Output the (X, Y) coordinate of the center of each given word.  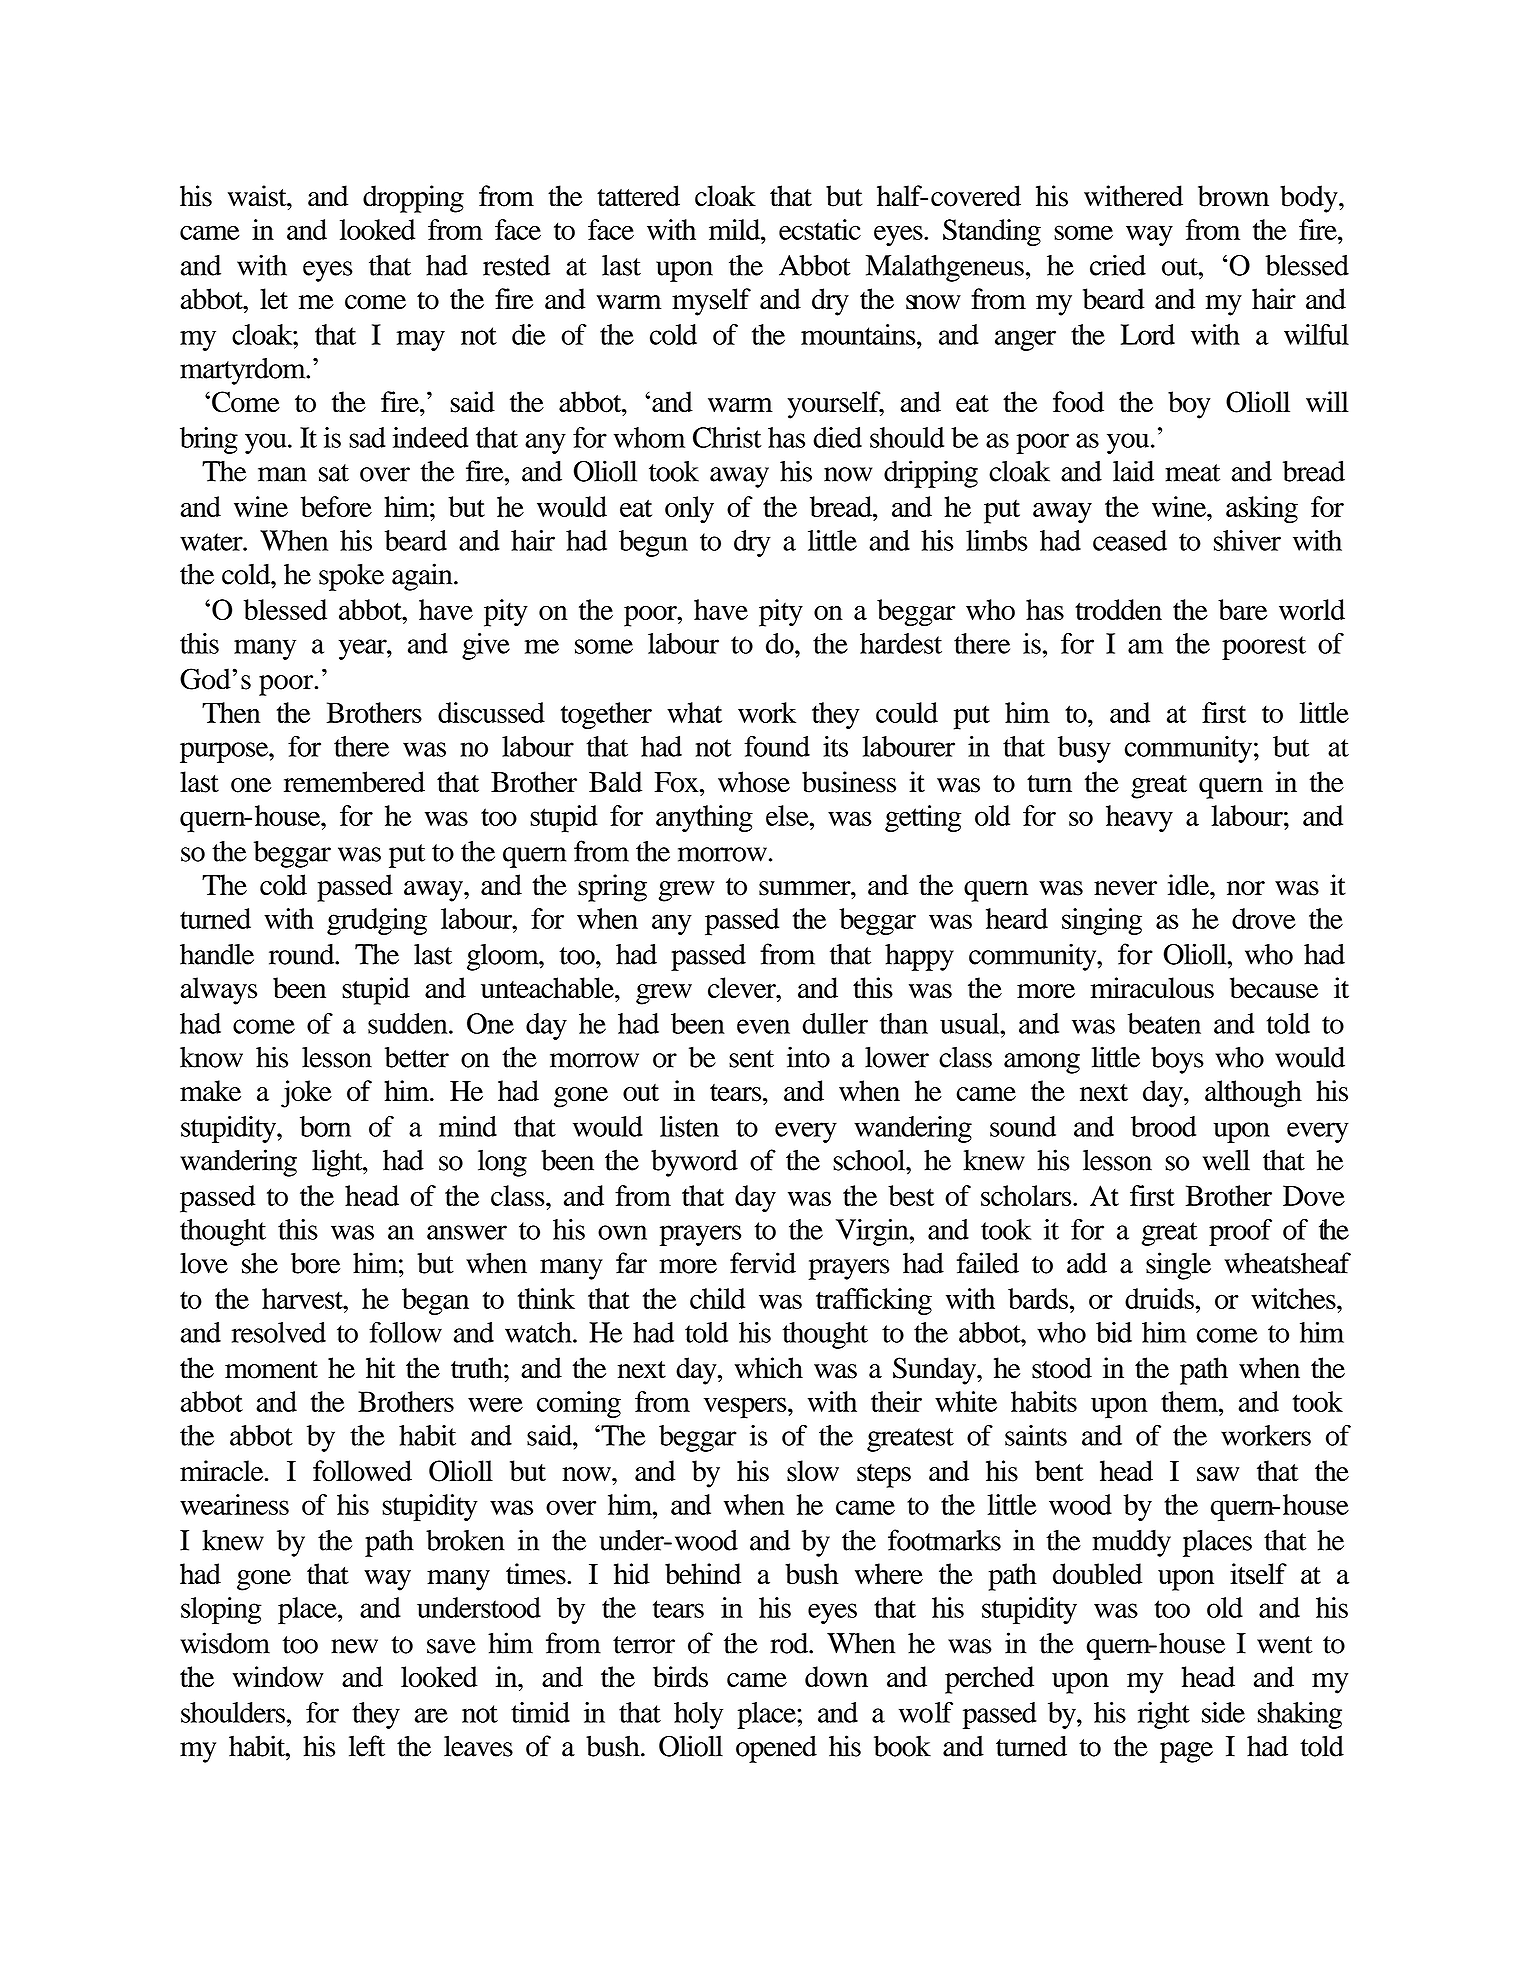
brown (1233, 196)
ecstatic (820, 229)
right (1164, 1715)
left (367, 1746)
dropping (413, 199)
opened (776, 1749)
